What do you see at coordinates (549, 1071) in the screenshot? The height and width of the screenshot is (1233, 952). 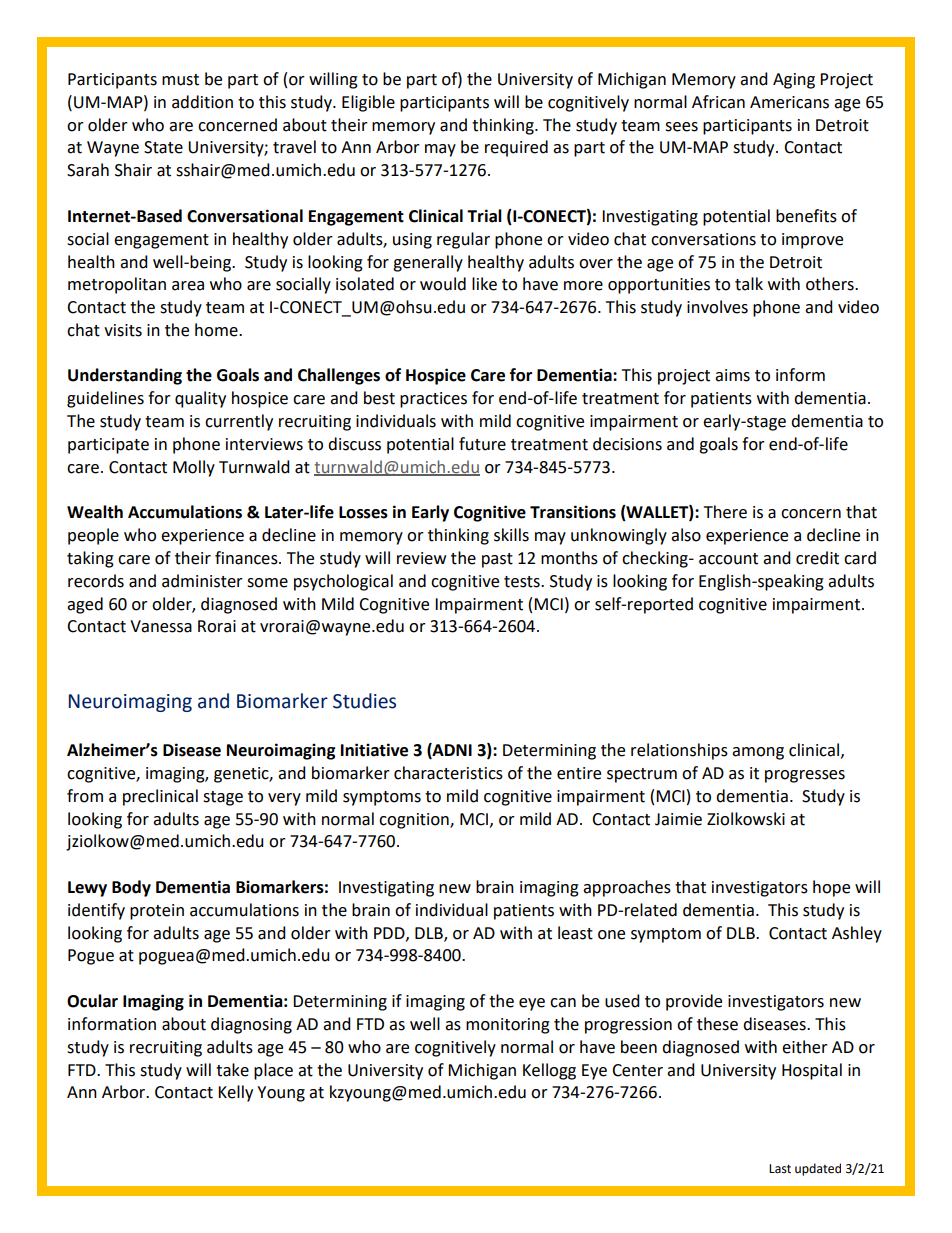 I see `Kellogg` at bounding box center [549, 1071].
